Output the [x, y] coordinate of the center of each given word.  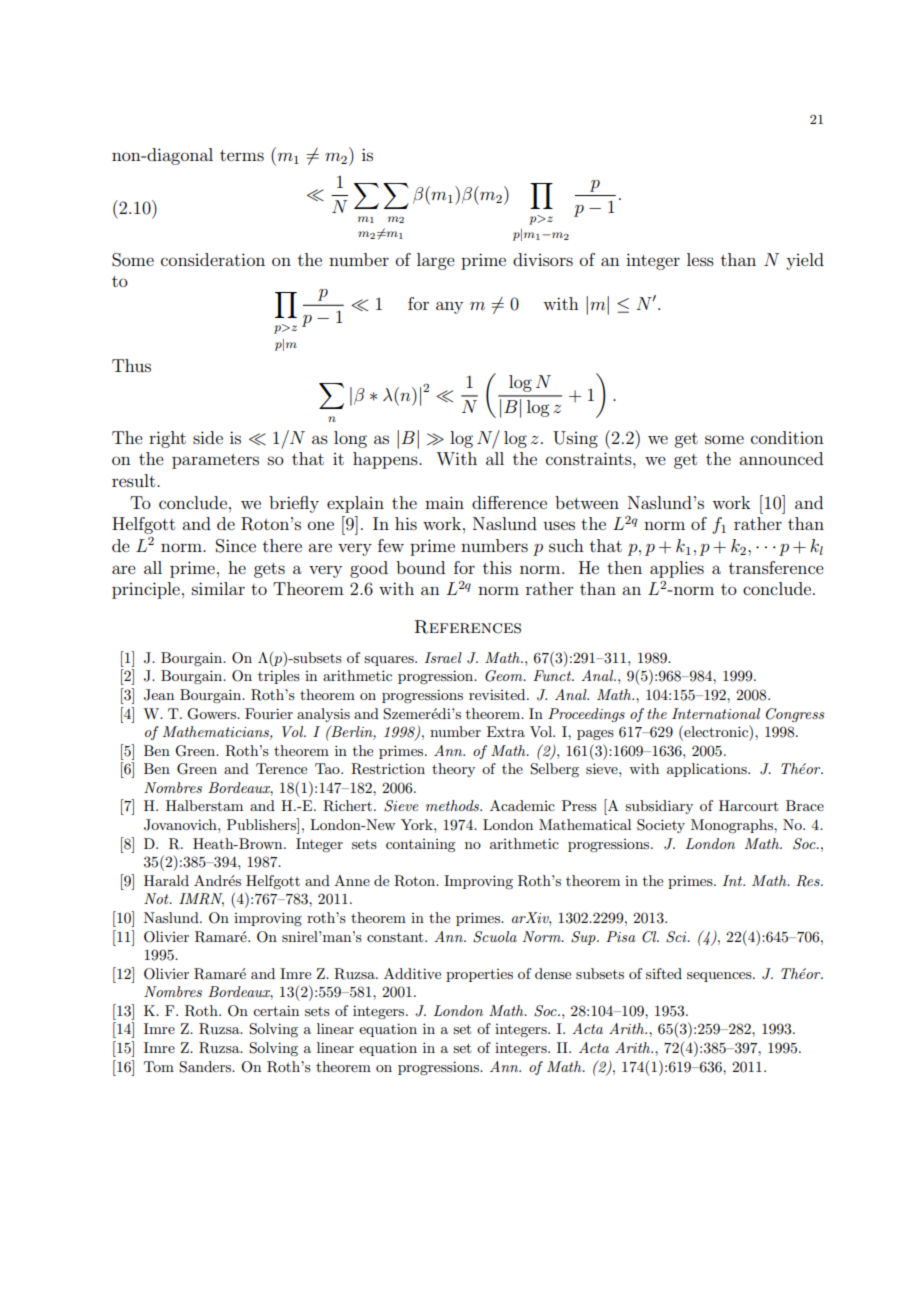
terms [242, 155]
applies [677, 569]
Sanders [206, 1067]
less [700, 259]
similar [218, 588]
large [436, 261]
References [467, 627]
